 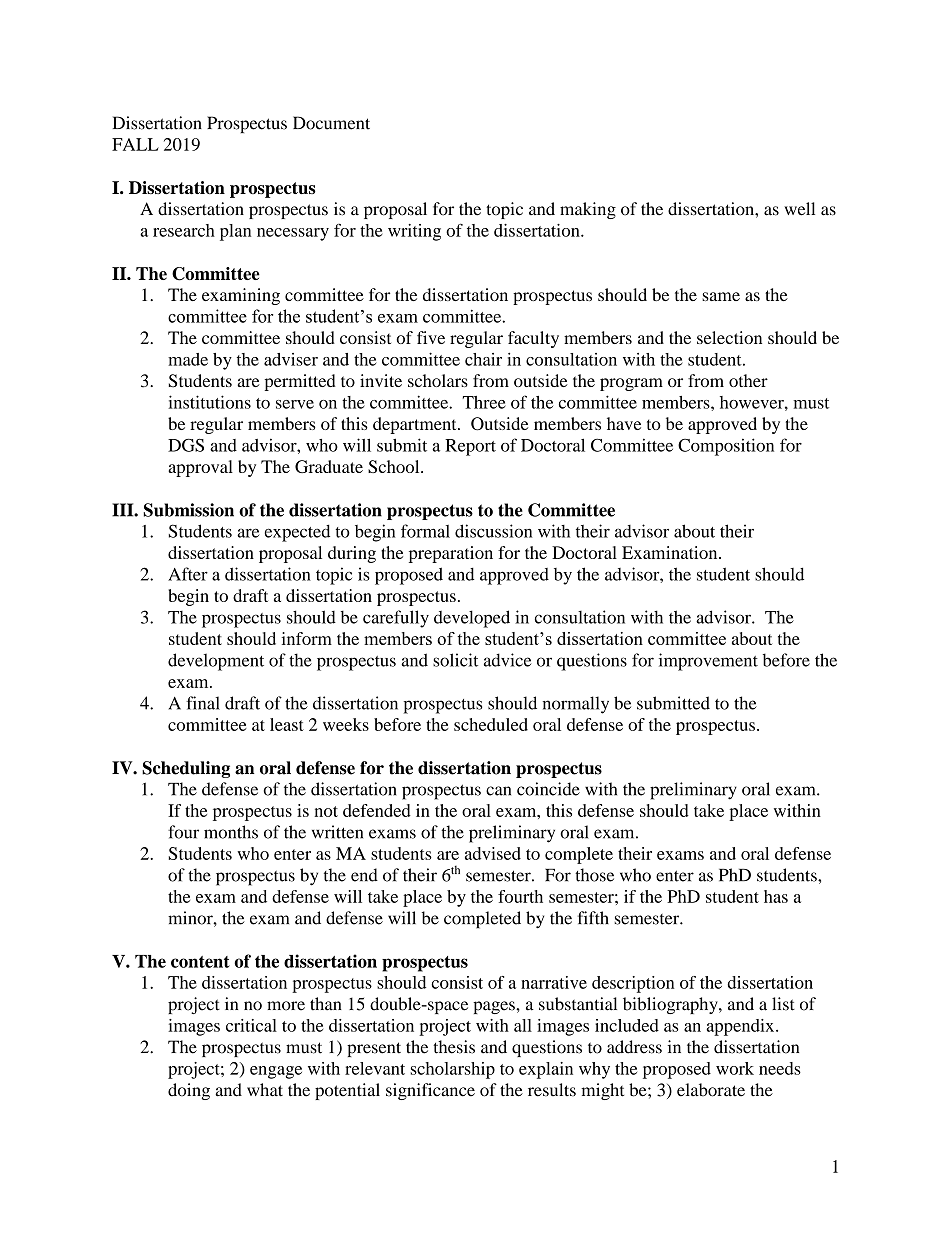 I want to click on discussion, so click(x=493, y=531).
